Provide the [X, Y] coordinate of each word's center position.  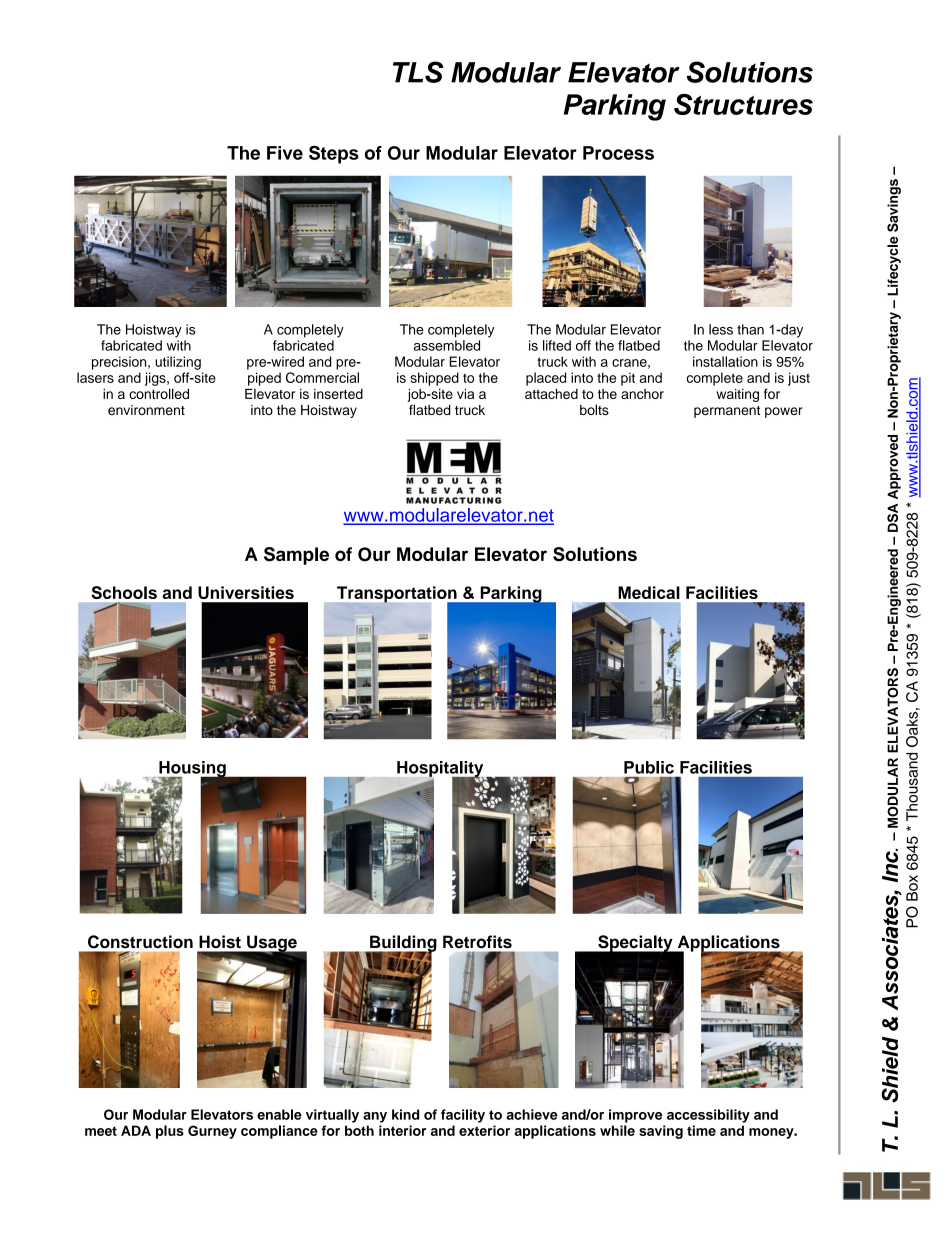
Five [285, 153]
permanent [727, 412]
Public [649, 767]
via [465, 394]
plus [170, 1132]
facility [463, 1116]
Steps [334, 154]
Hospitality [441, 770]
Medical [649, 592]
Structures [743, 104]
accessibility [708, 1116]
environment [146, 410]
